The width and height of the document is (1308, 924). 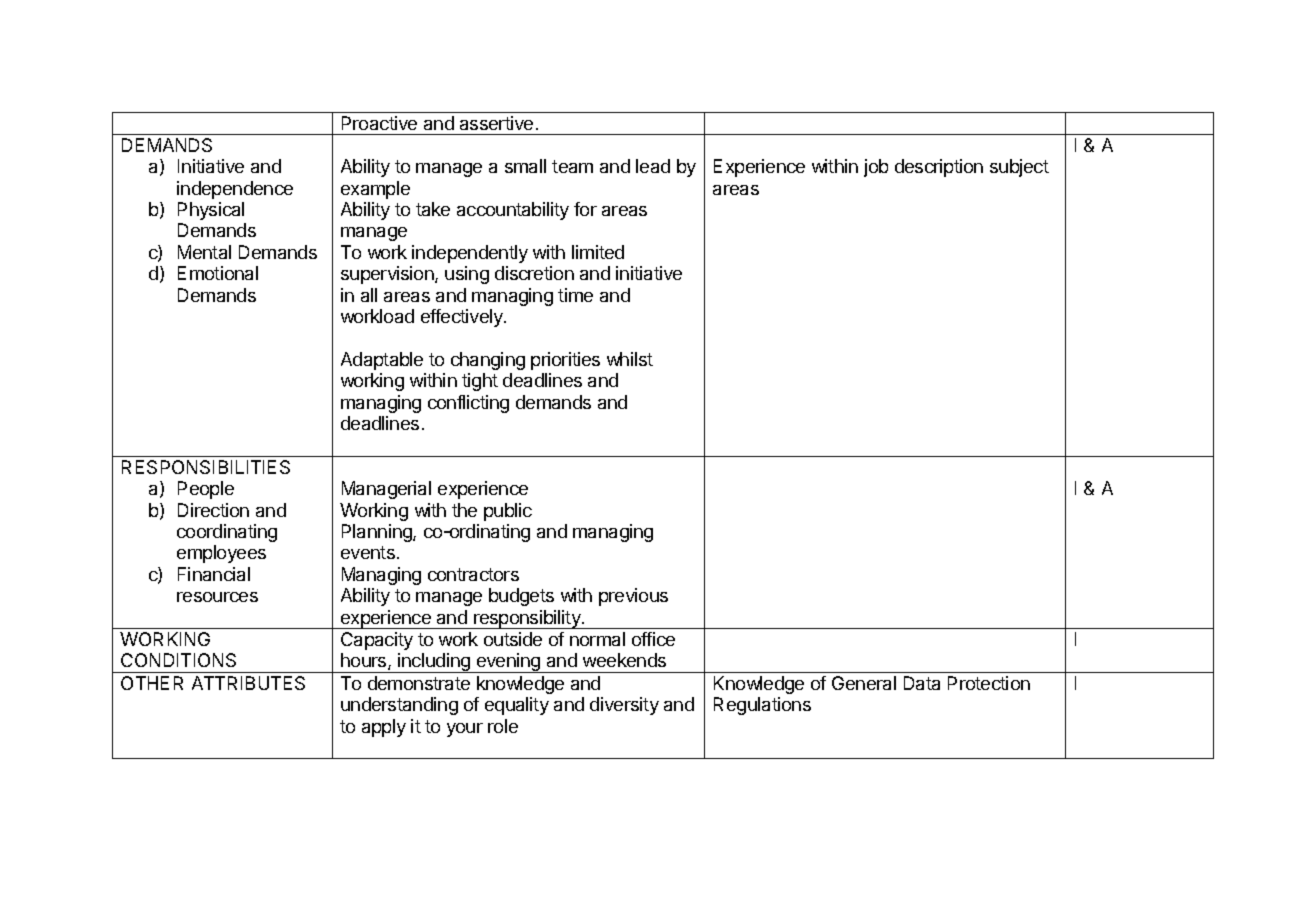 I want to click on Financial, so click(x=214, y=574).
